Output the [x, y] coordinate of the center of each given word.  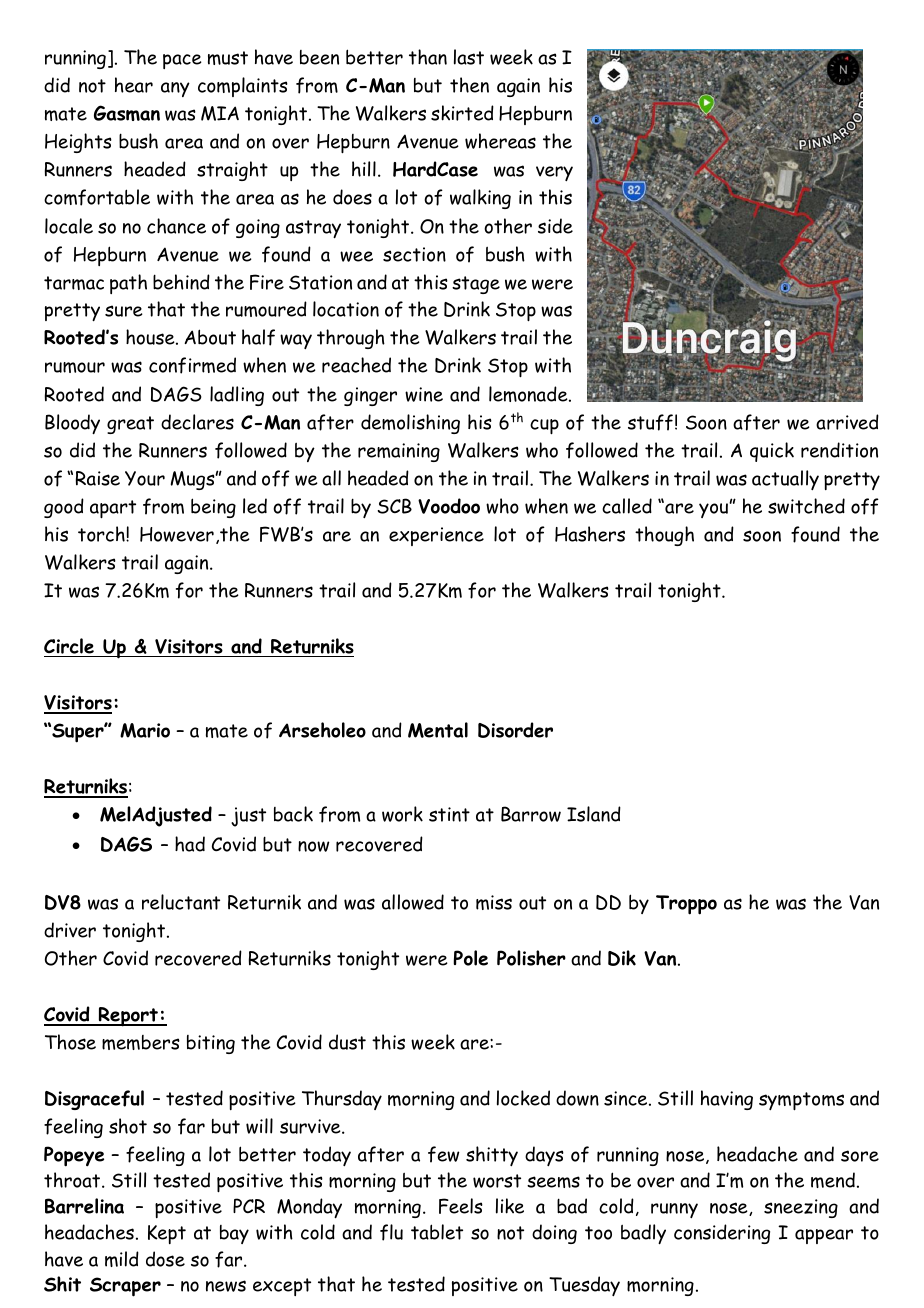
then [469, 85]
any [175, 89]
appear [824, 1236]
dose [165, 1259]
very [554, 173]
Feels [461, 1206]
